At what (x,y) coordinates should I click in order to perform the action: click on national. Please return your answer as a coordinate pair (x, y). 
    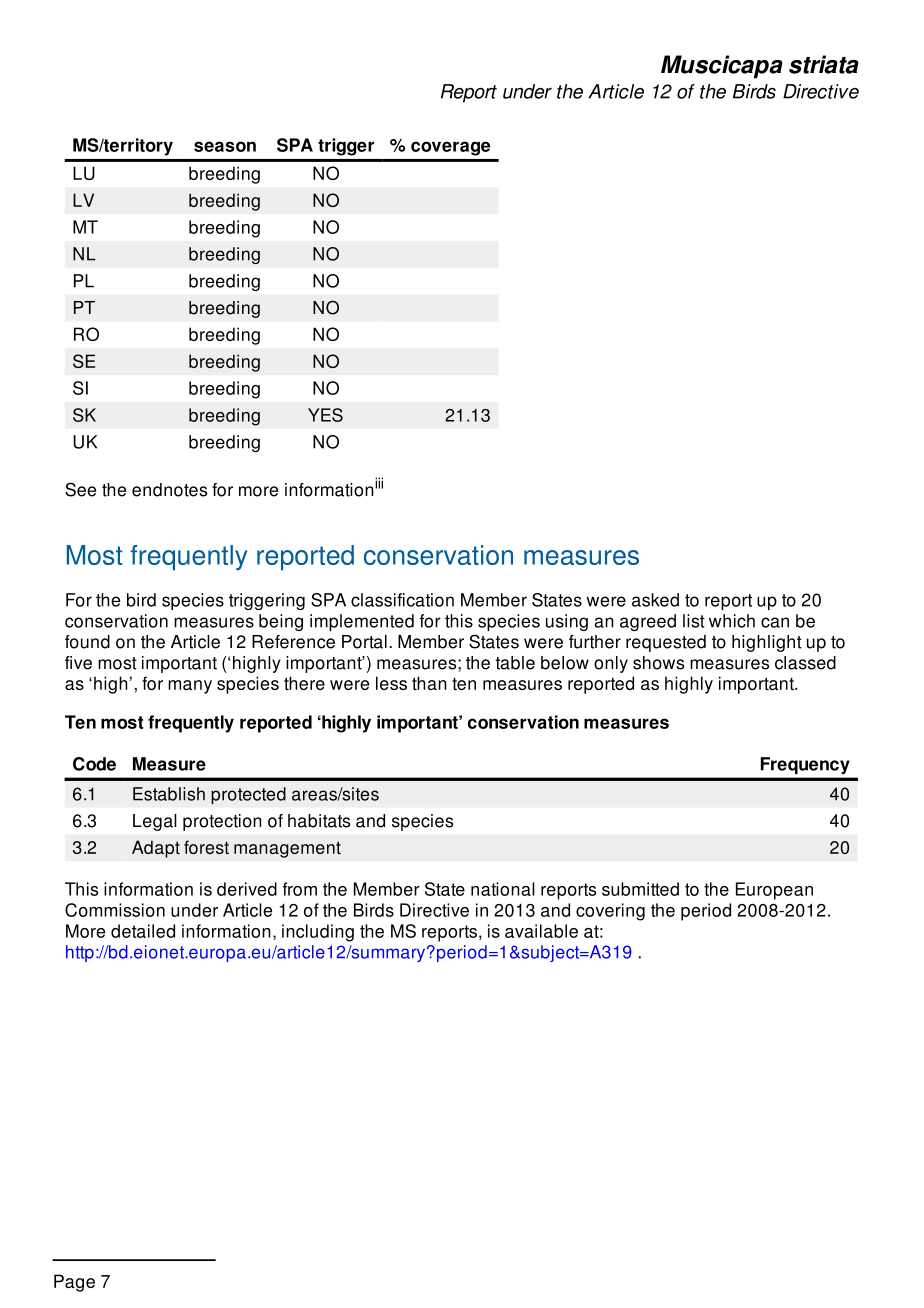
    Looking at the image, I should click on (503, 889).
